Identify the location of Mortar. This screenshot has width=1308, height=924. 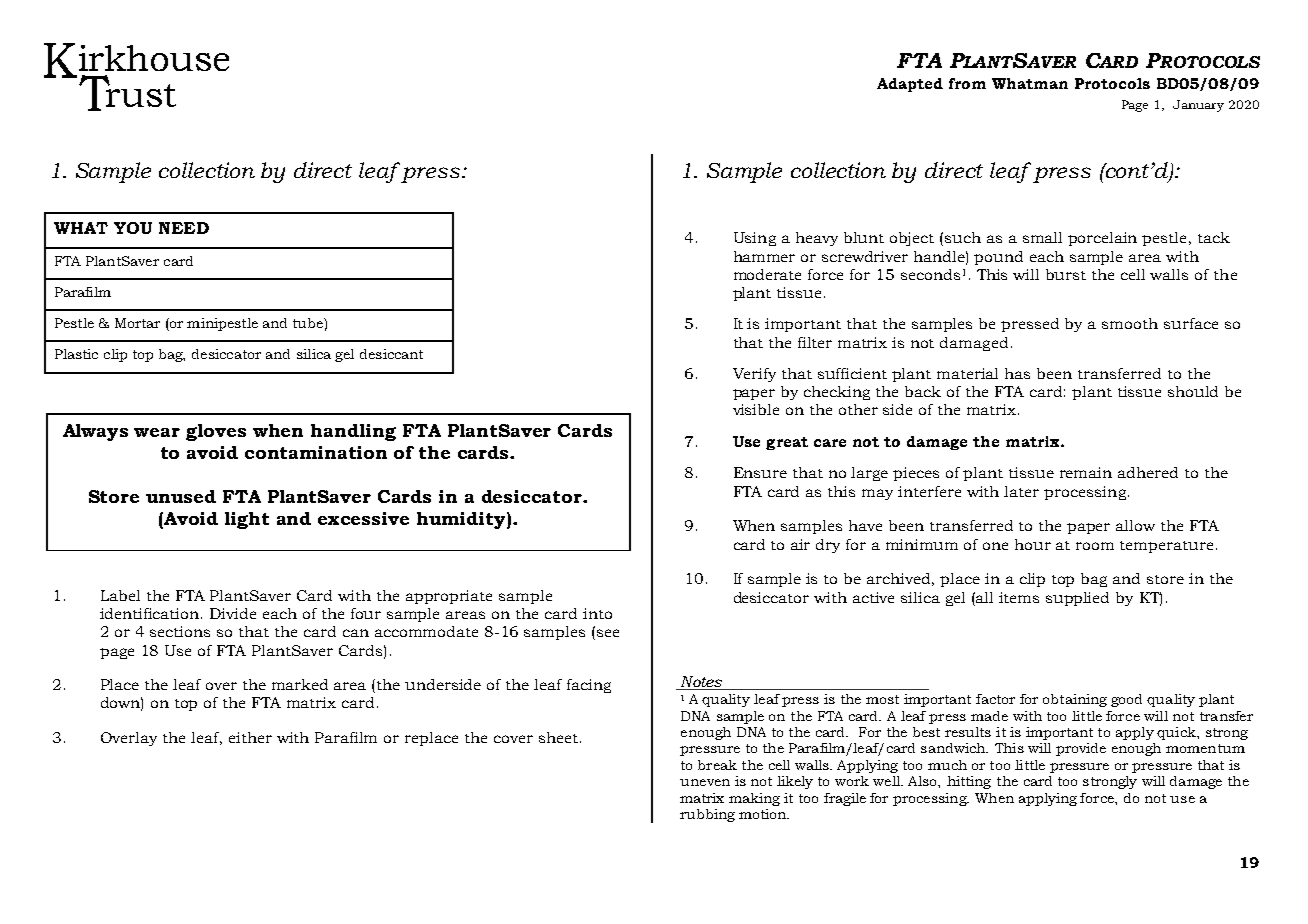
(137, 323).
